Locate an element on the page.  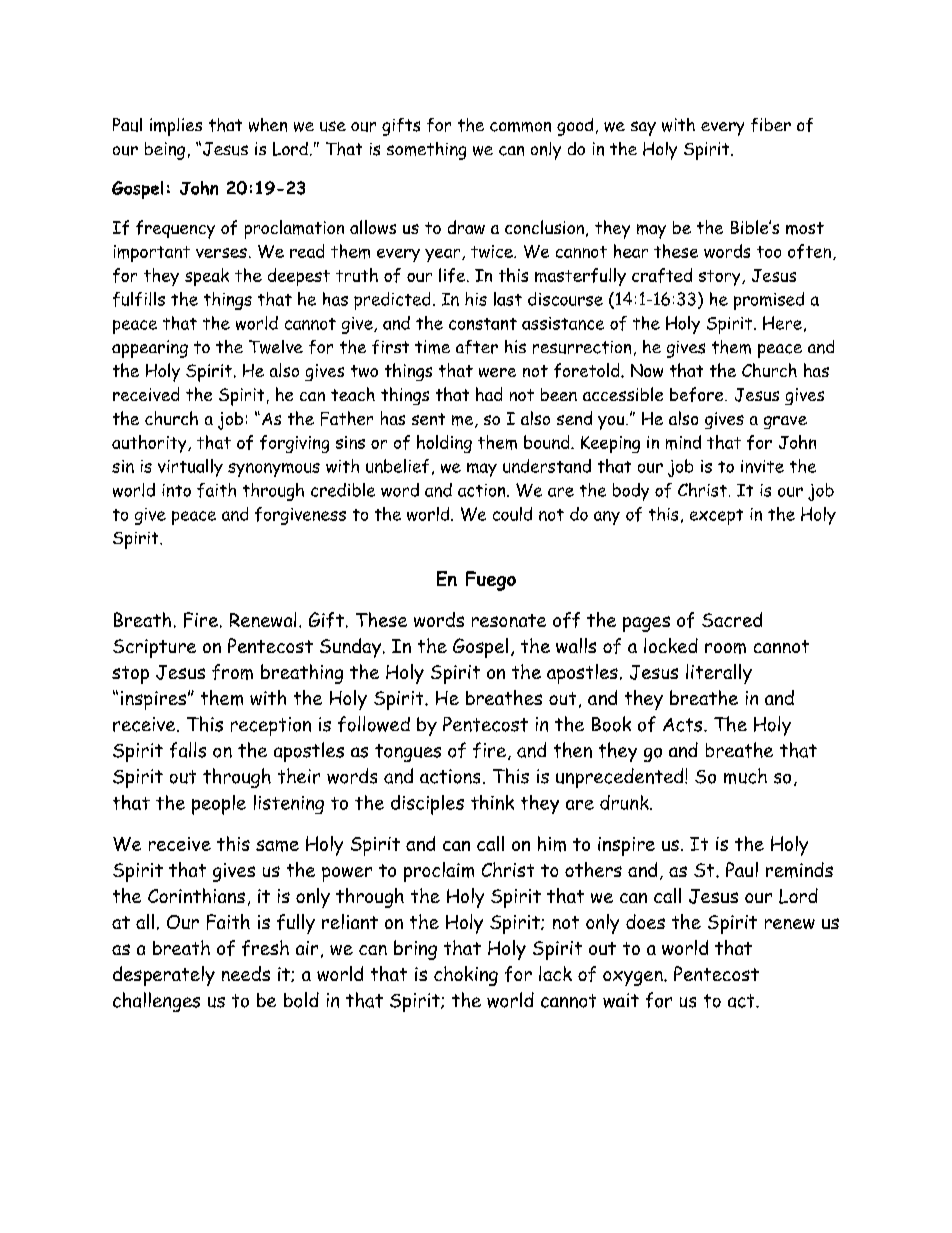
something is located at coordinates (426, 151).
